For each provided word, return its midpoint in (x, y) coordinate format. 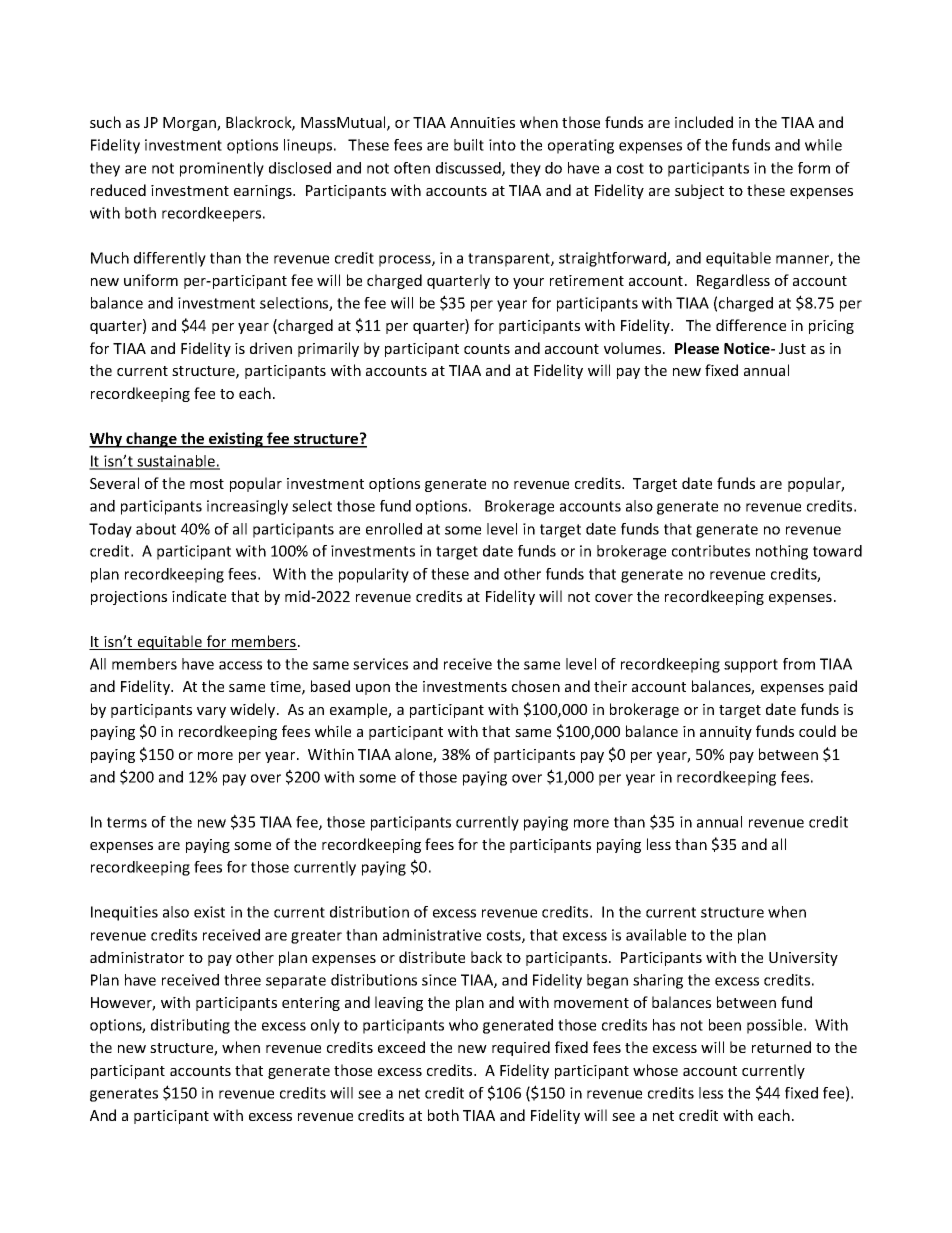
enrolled (394, 529)
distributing (190, 1026)
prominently (222, 169)
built (469, 145)
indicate (199, 596)
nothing (782, 552)
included (704, 122)
